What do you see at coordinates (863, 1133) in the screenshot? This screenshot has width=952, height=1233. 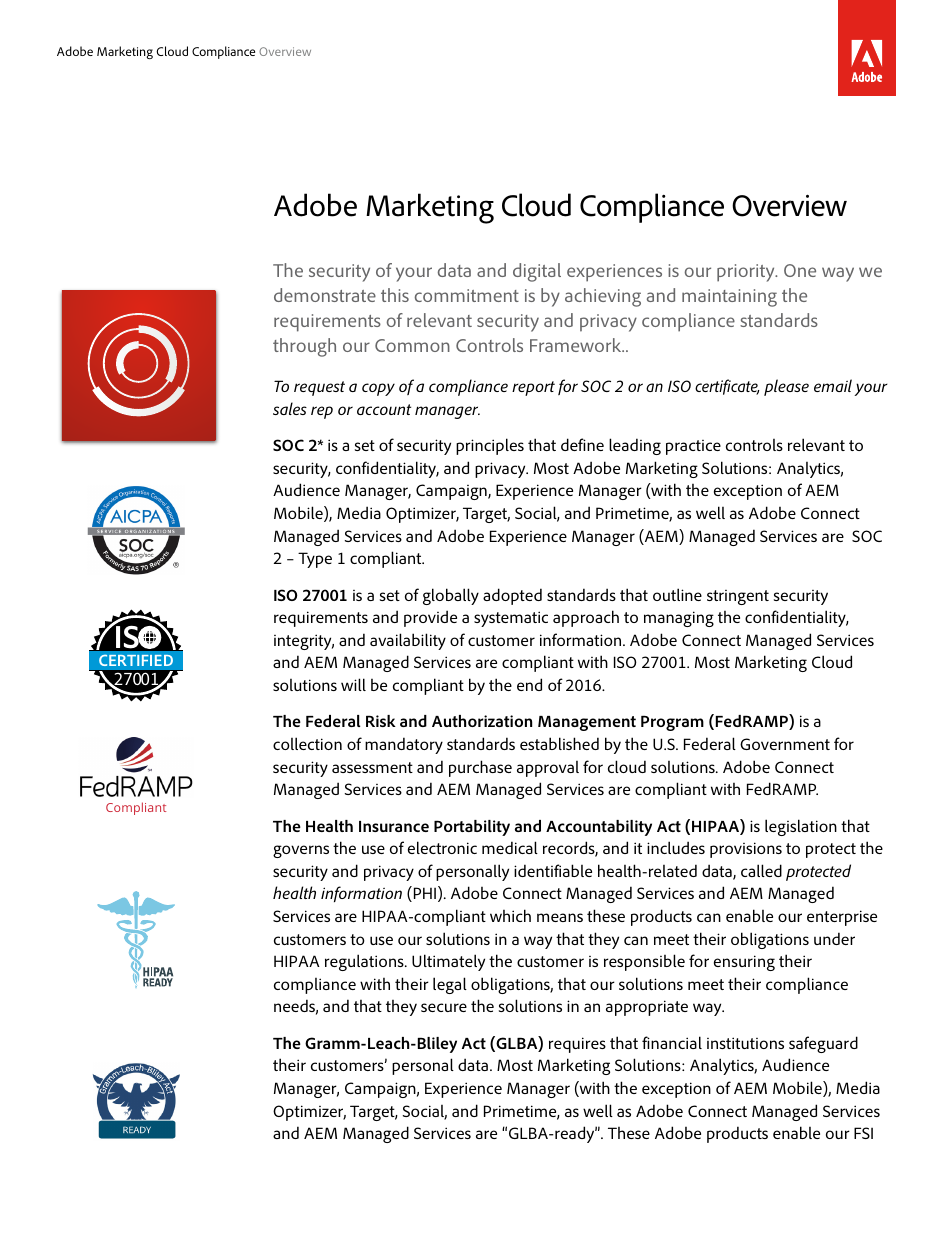 I see `FSI` at bounding box center [863, 1133].
